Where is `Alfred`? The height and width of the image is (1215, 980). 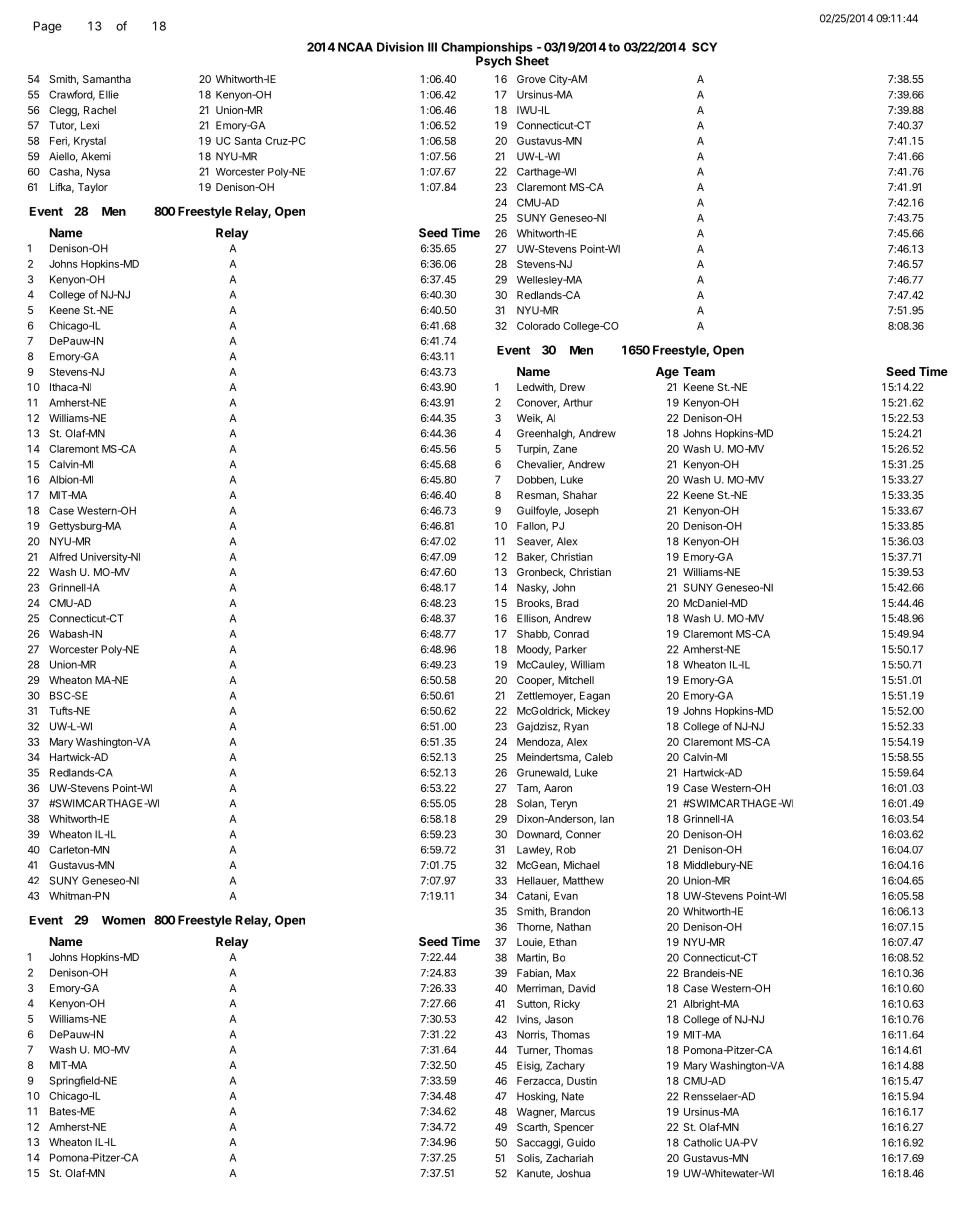
Alfred is located at coordinates (63, 556).
